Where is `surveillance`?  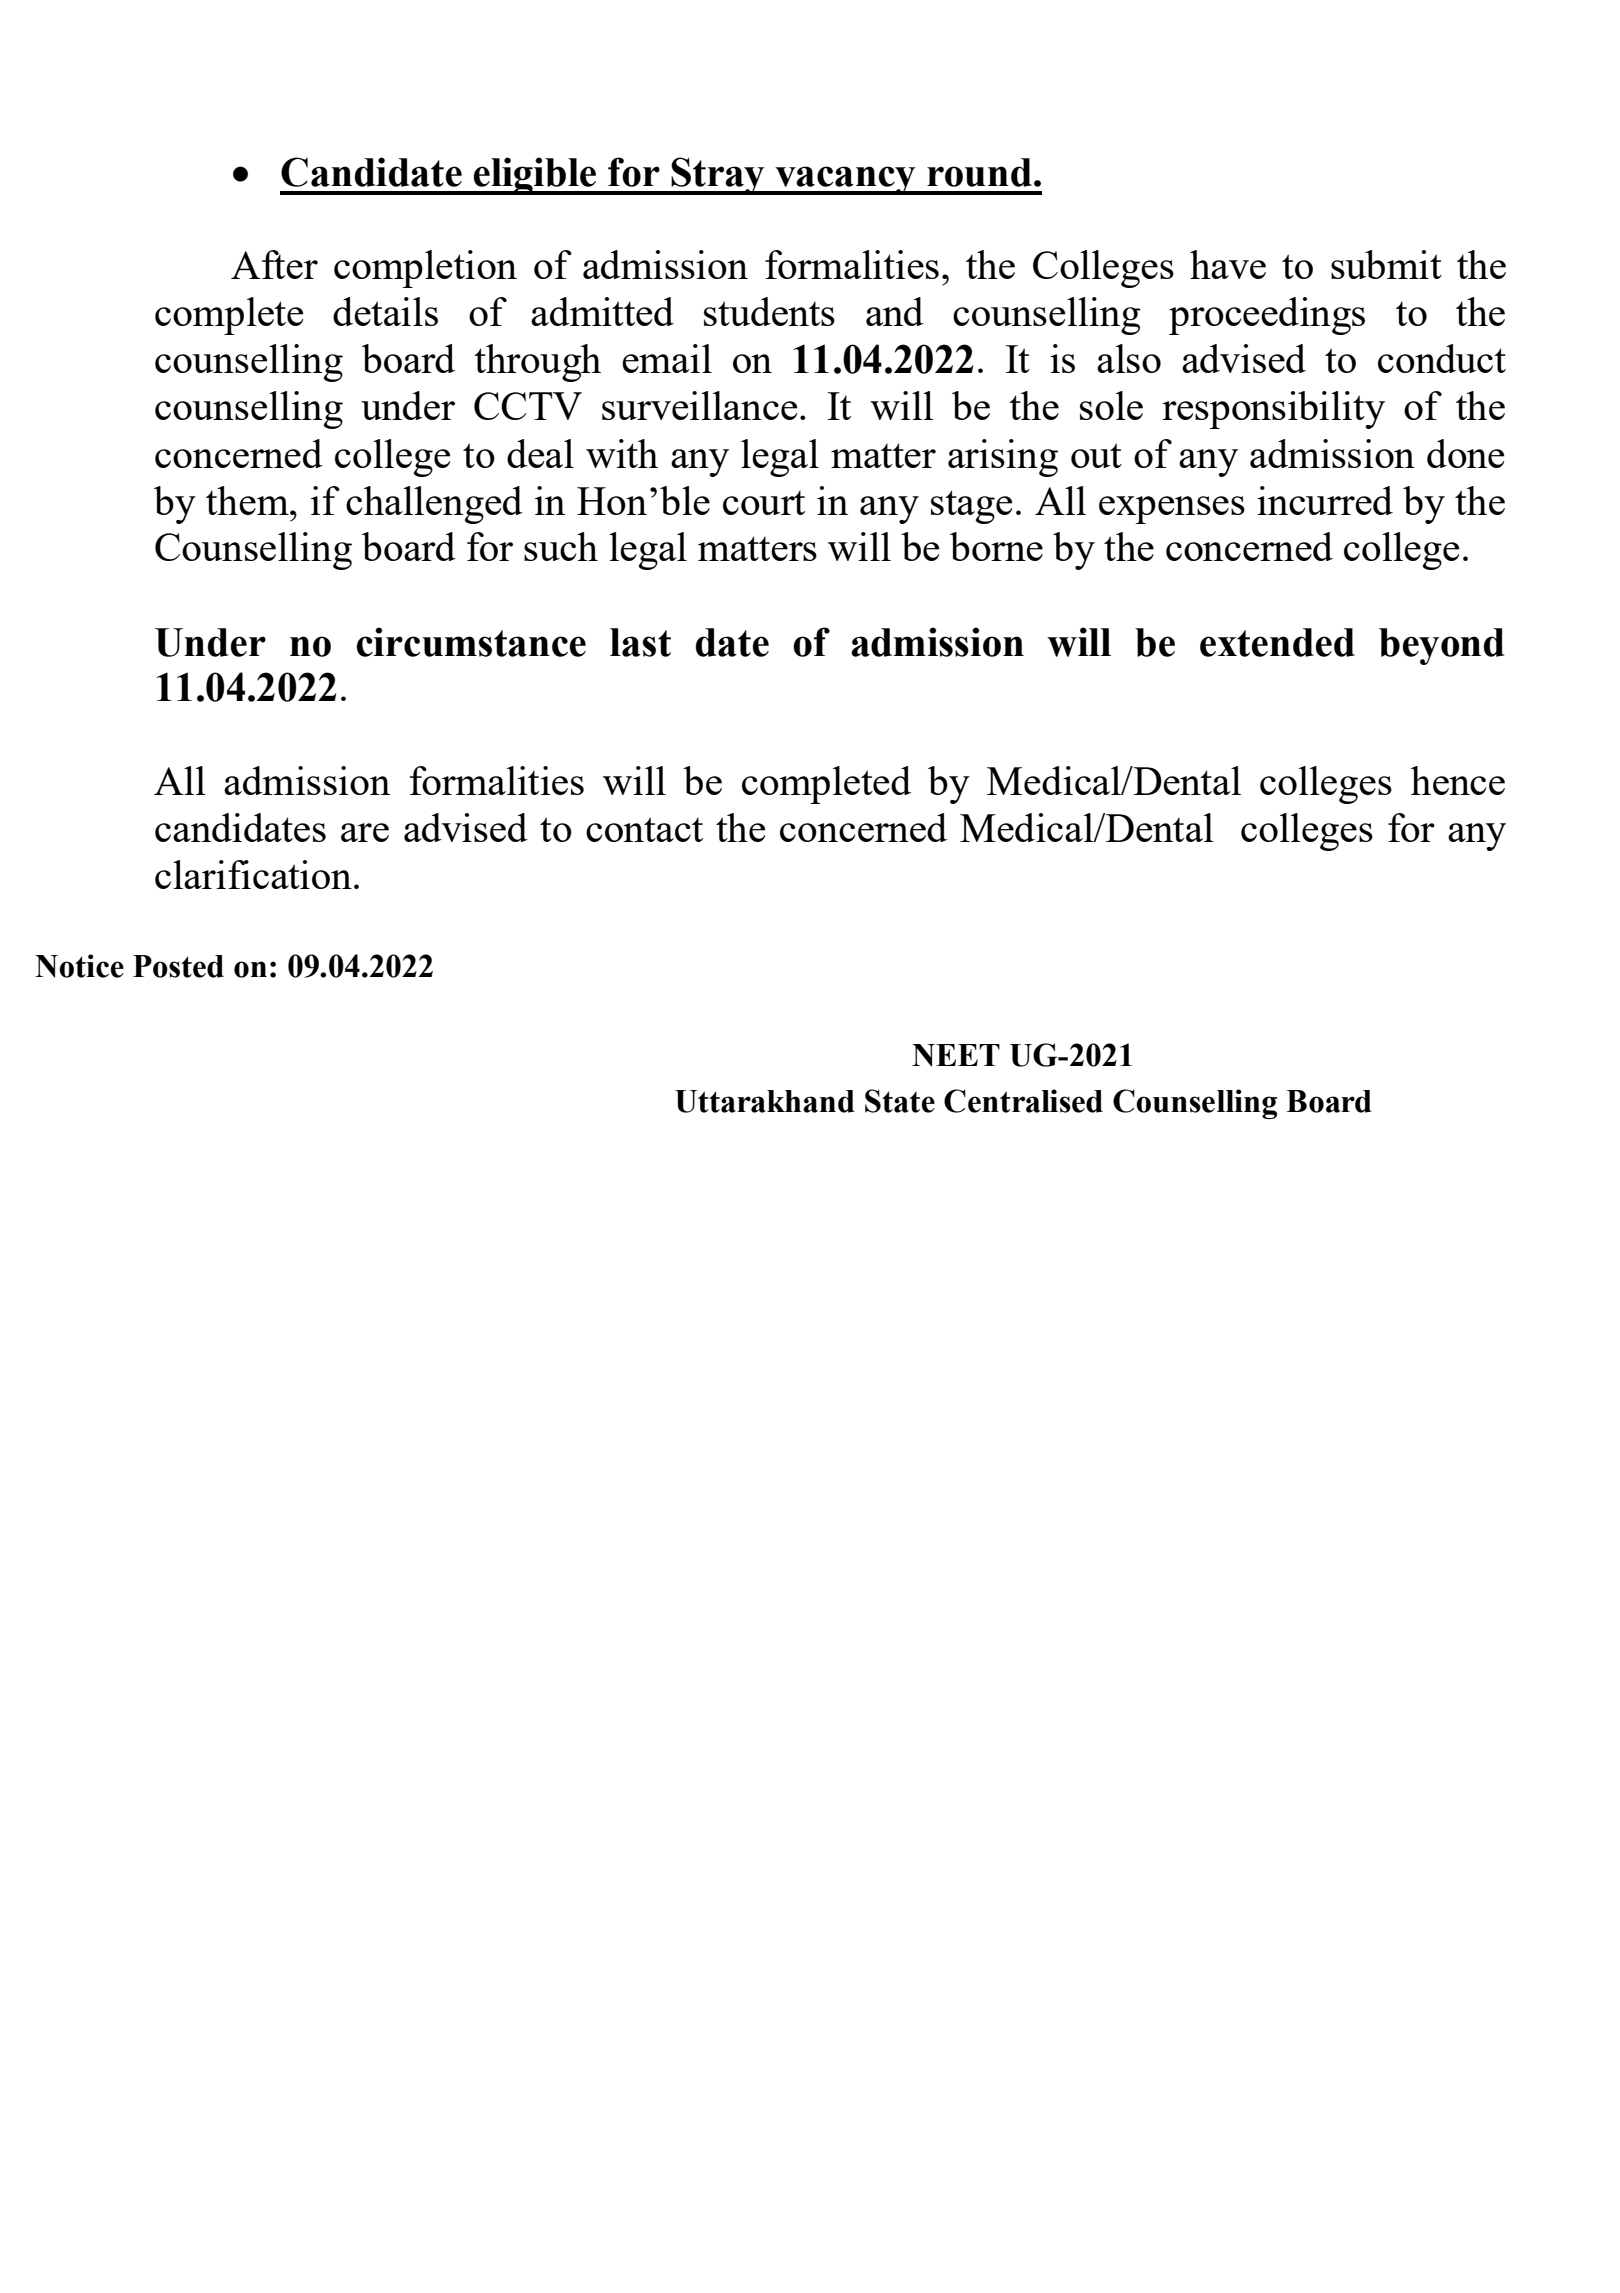
surveillance is located at coordinates (699, 405).
